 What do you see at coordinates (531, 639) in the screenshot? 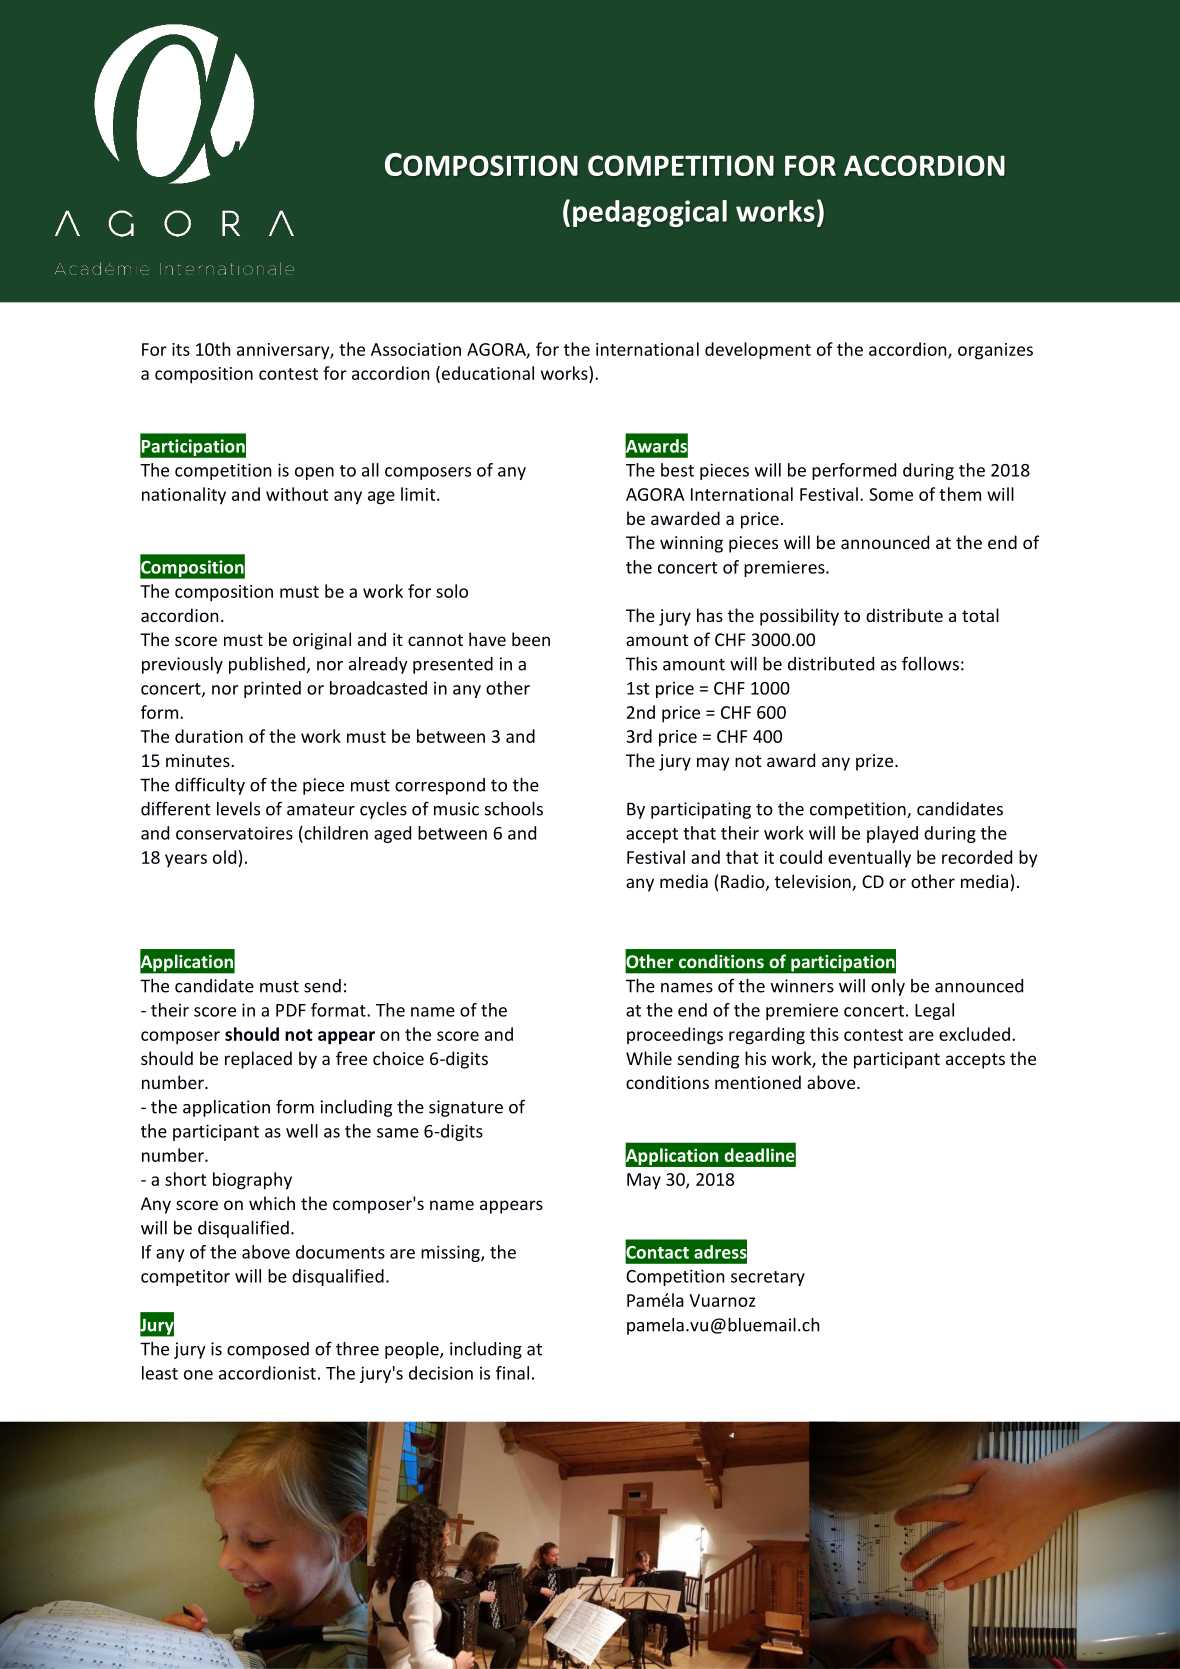
I see `been` at bounding box center [531, 639].
